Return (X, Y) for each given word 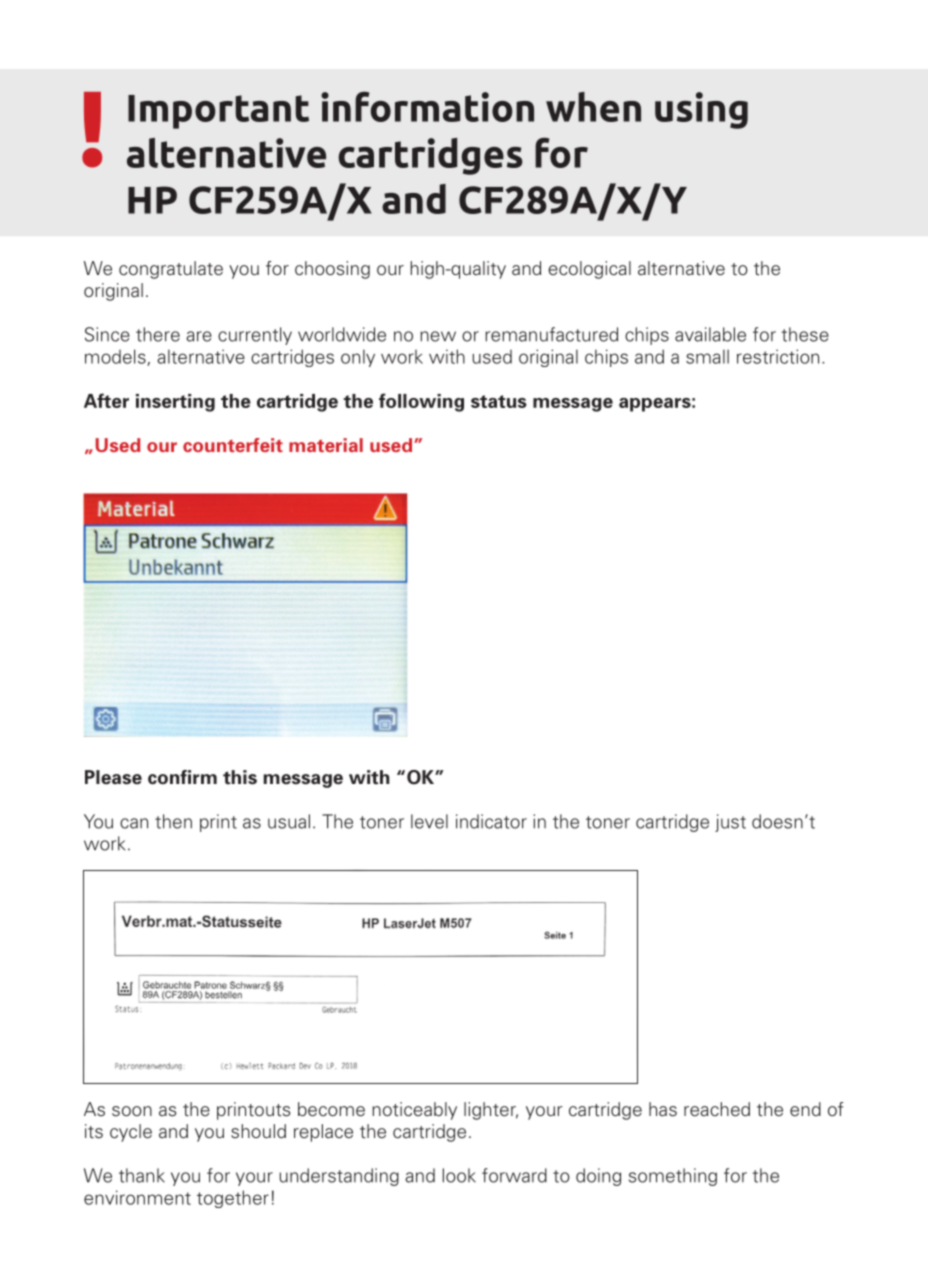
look (459, 1175)
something (673, 1177)
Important (218, 112)
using (701, 110)
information (427, 106)
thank (142, 1175)
